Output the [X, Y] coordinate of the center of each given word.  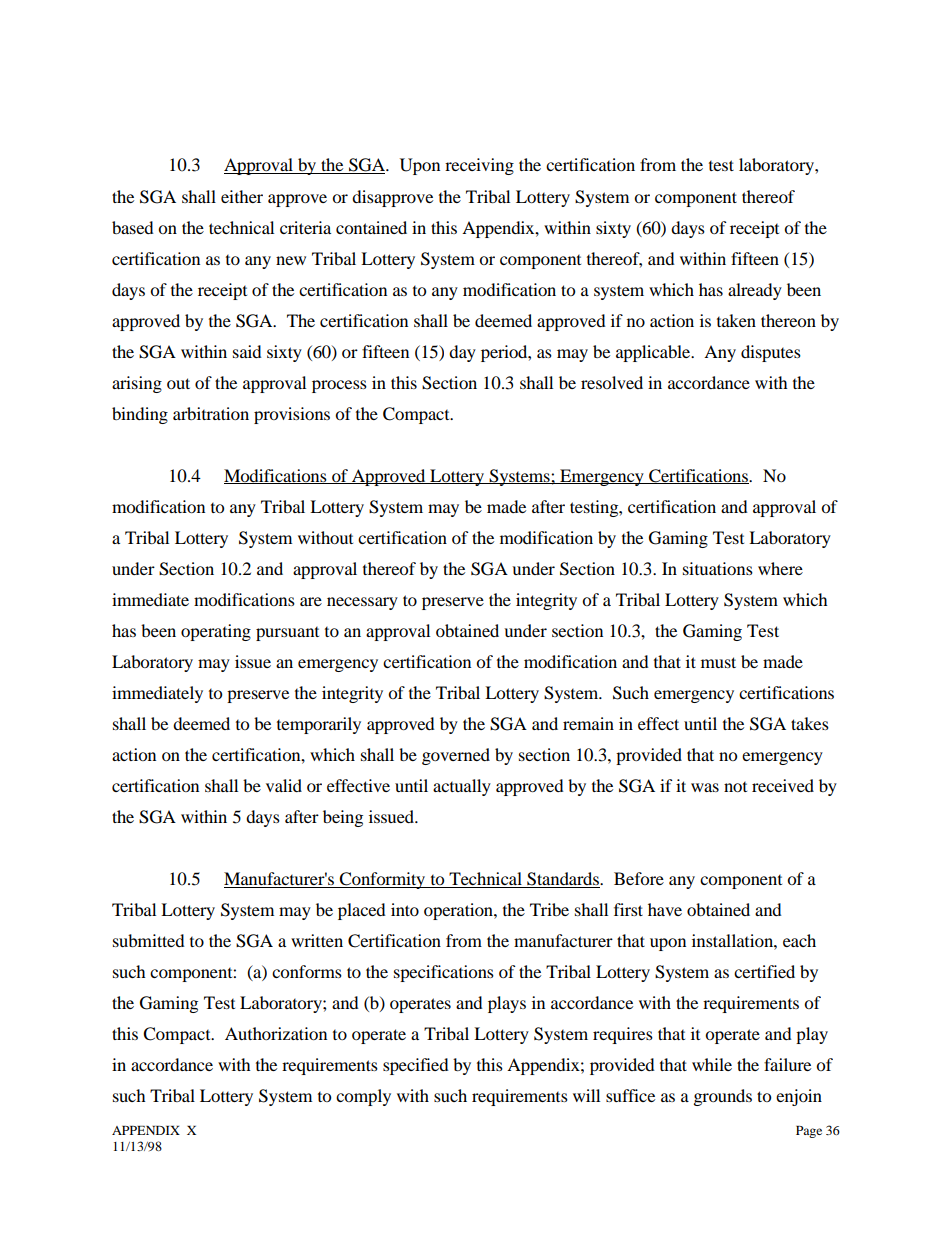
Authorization [276, 1033]
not [735, 787]
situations [718, 568]
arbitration [211, 413]
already [755, 291]
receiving [479, 166]
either [242, 196]
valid [284, 785]
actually [462, 787]
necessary [362, 603]
